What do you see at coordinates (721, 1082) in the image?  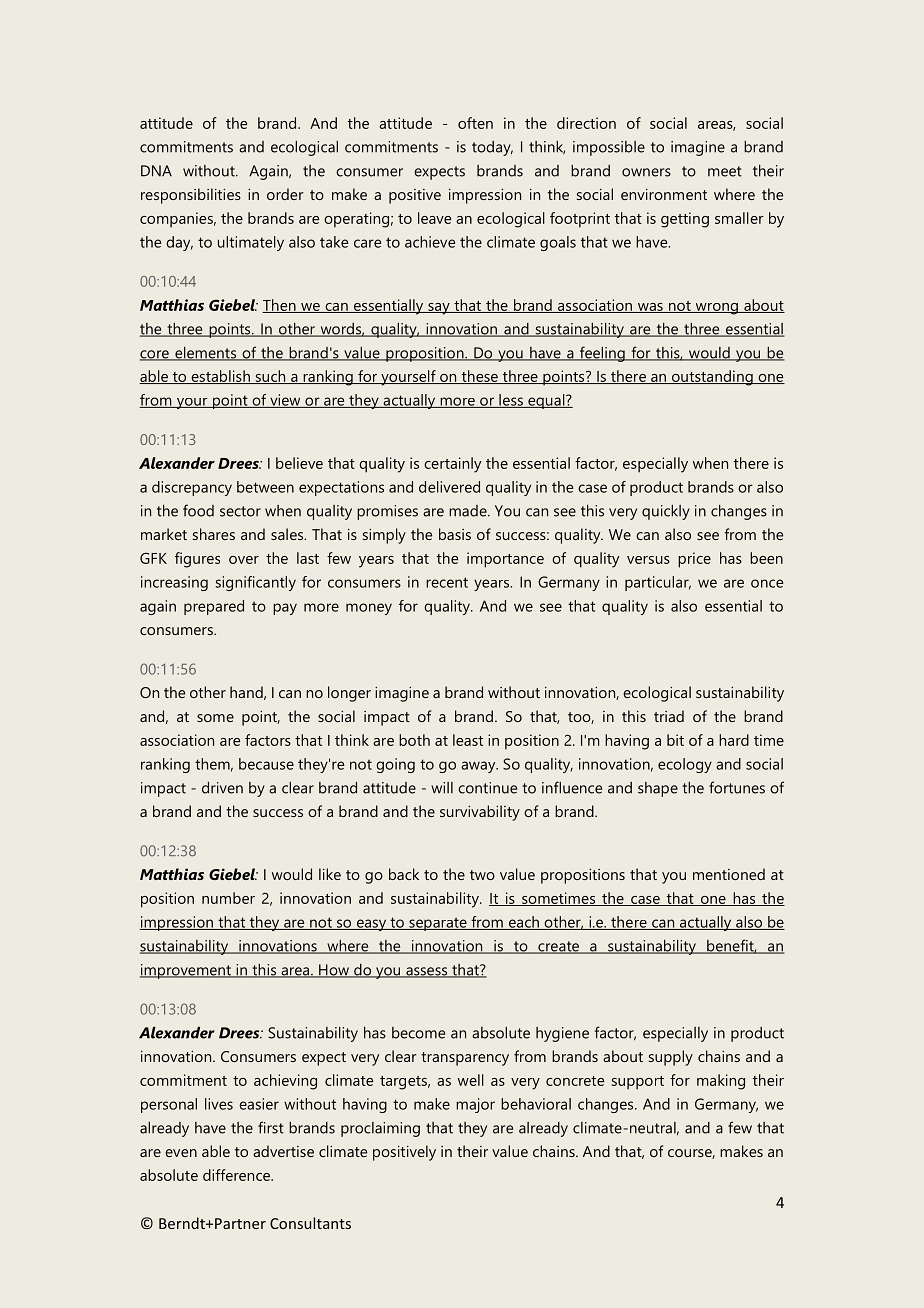 I see `making` at bounding box center [721, 1082].
